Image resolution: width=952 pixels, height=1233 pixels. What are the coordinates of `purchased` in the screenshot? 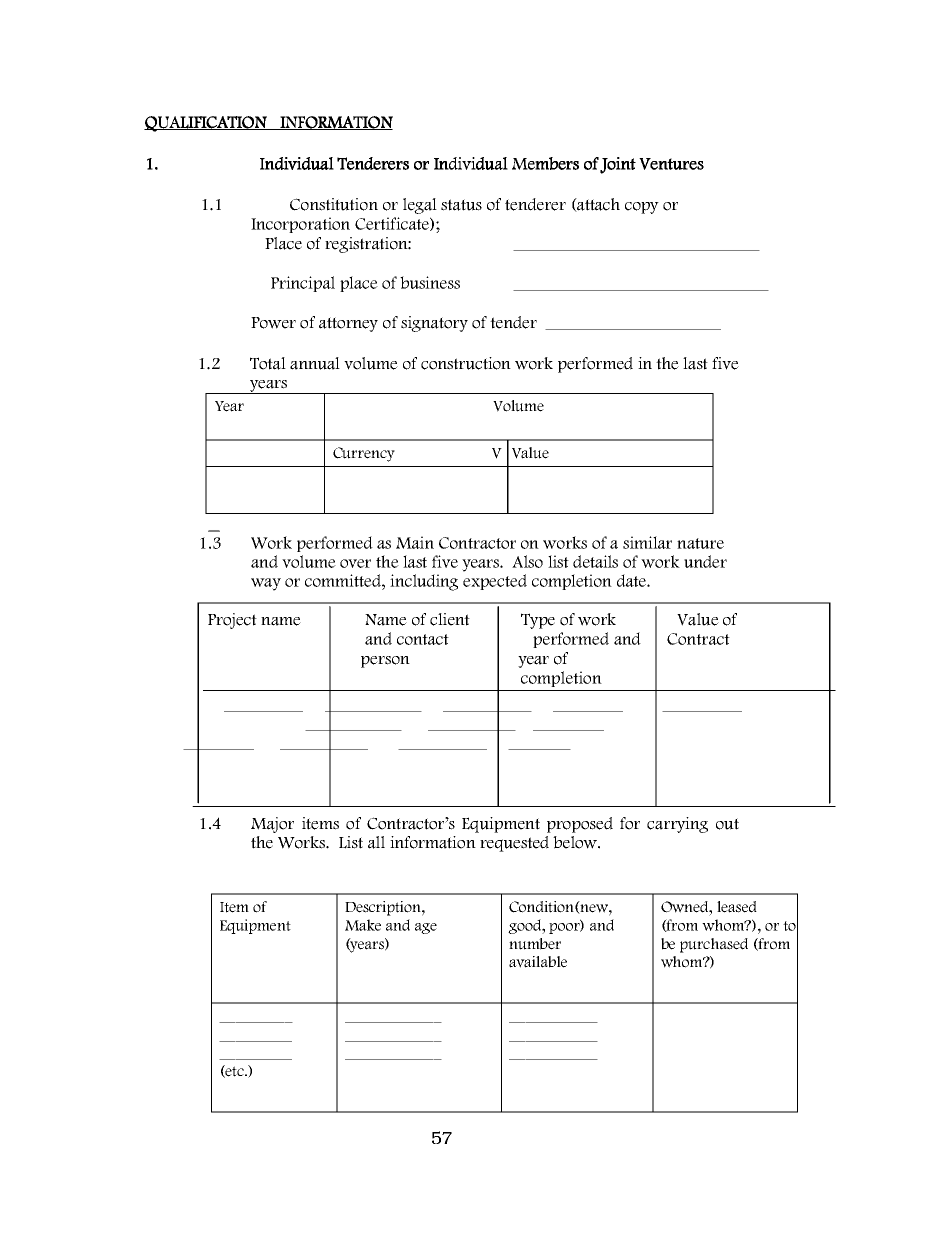 It's located at (714, 945).
